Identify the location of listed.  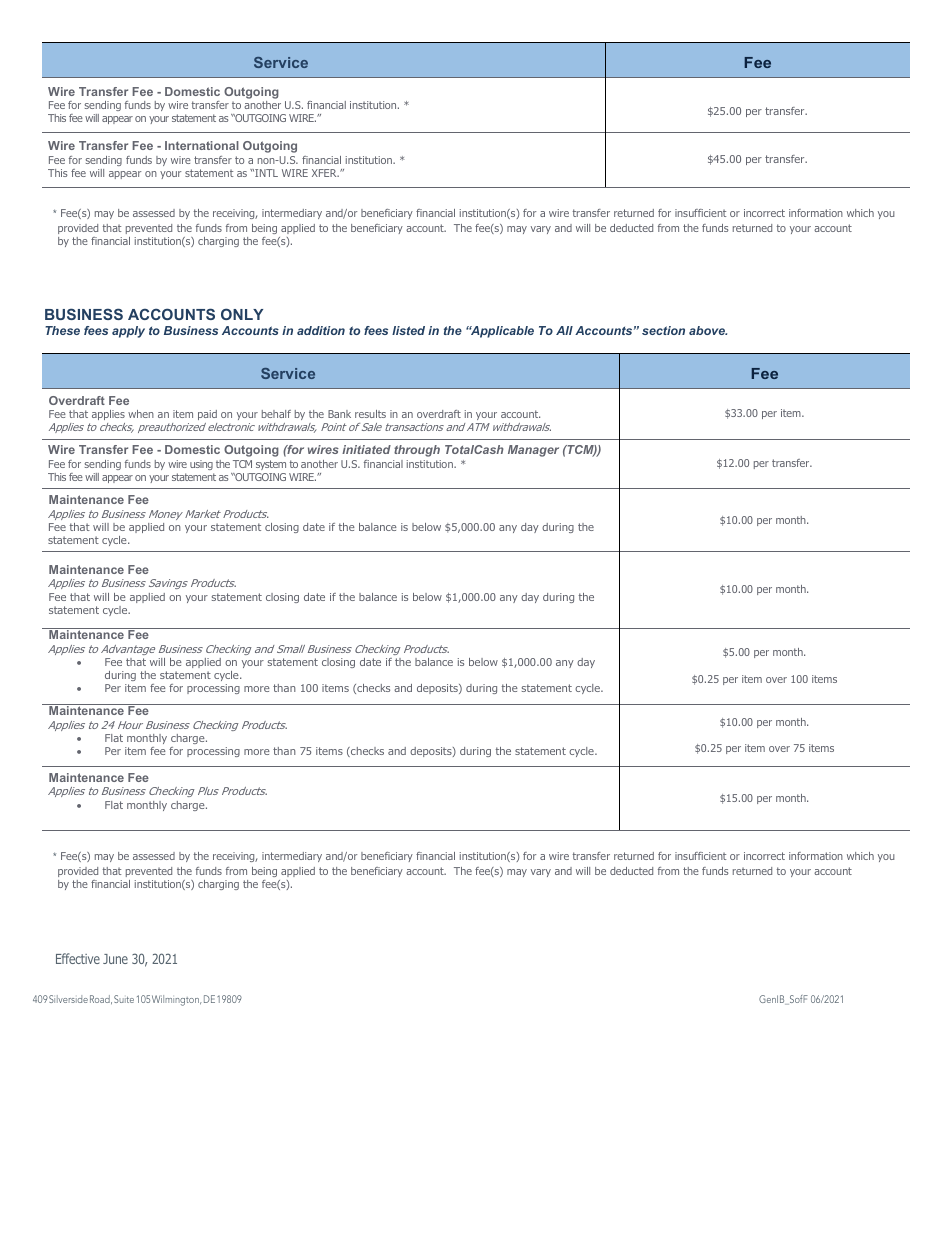
(408, 330).
